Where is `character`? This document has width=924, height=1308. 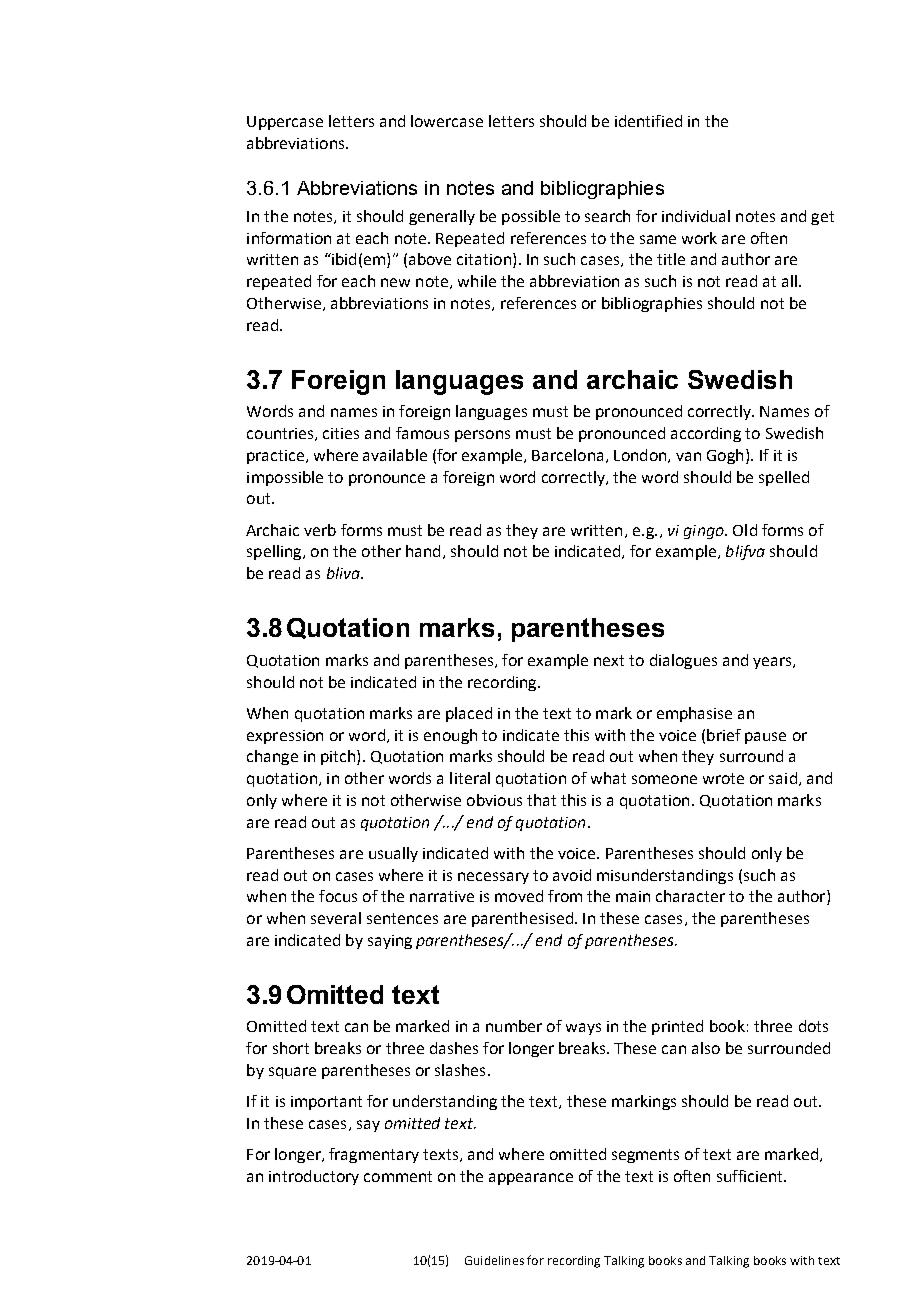
character is located at coordinates (690, 896).
